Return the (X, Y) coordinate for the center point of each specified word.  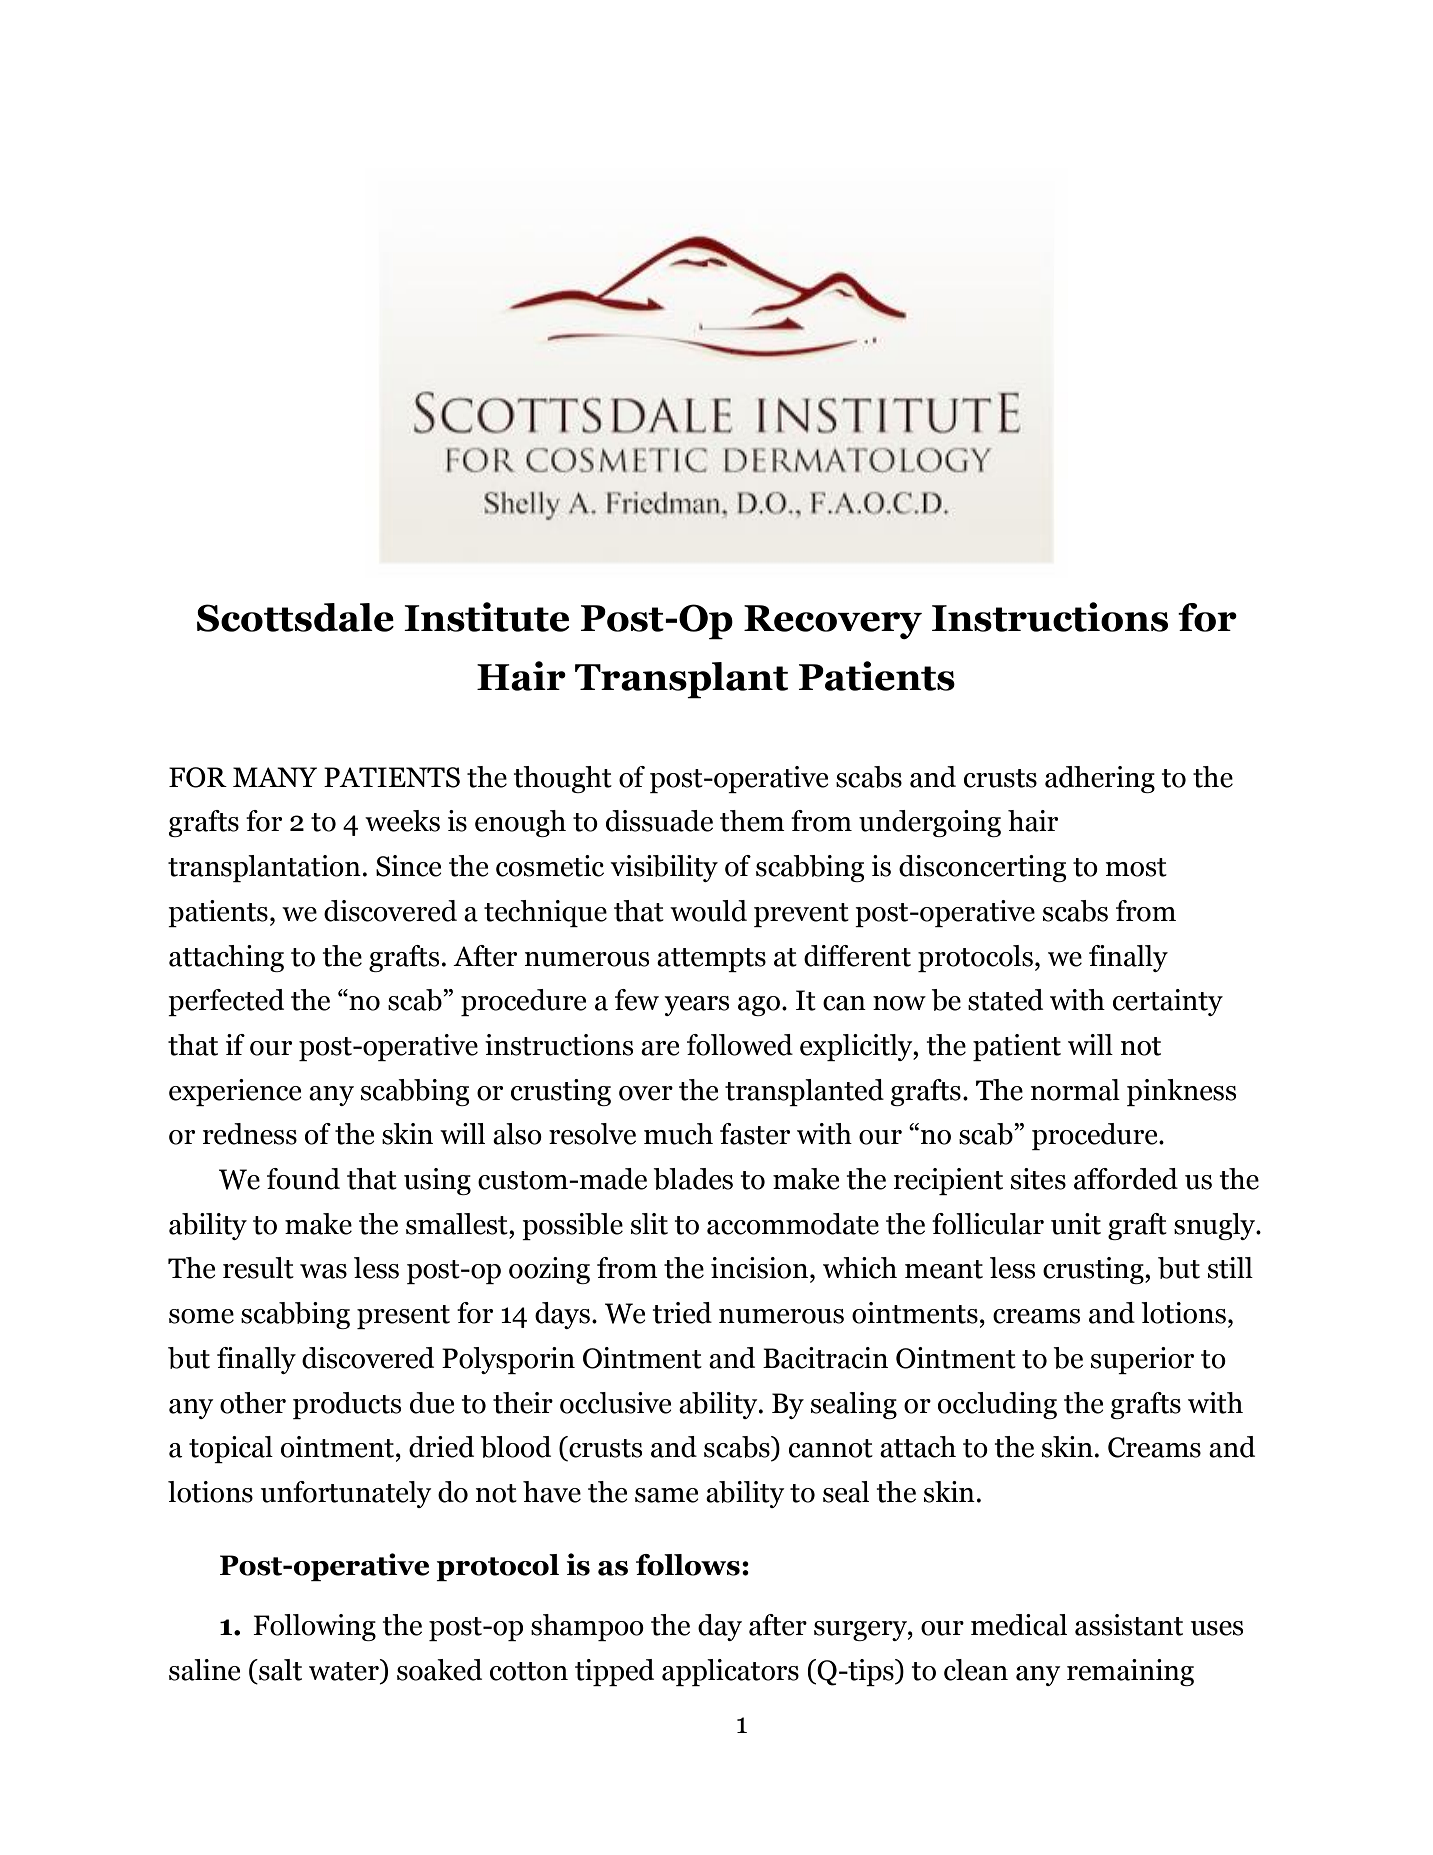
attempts (711, 960)
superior (1142, 1360)
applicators (730, 1672)
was (323, 1271)
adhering (1100, 779)
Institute (486, 617)
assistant (1129, 1625)
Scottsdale (295, 617)
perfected (226, 1002)
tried (682, 1313)
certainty (1168, 1002)
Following (314, 1627)
